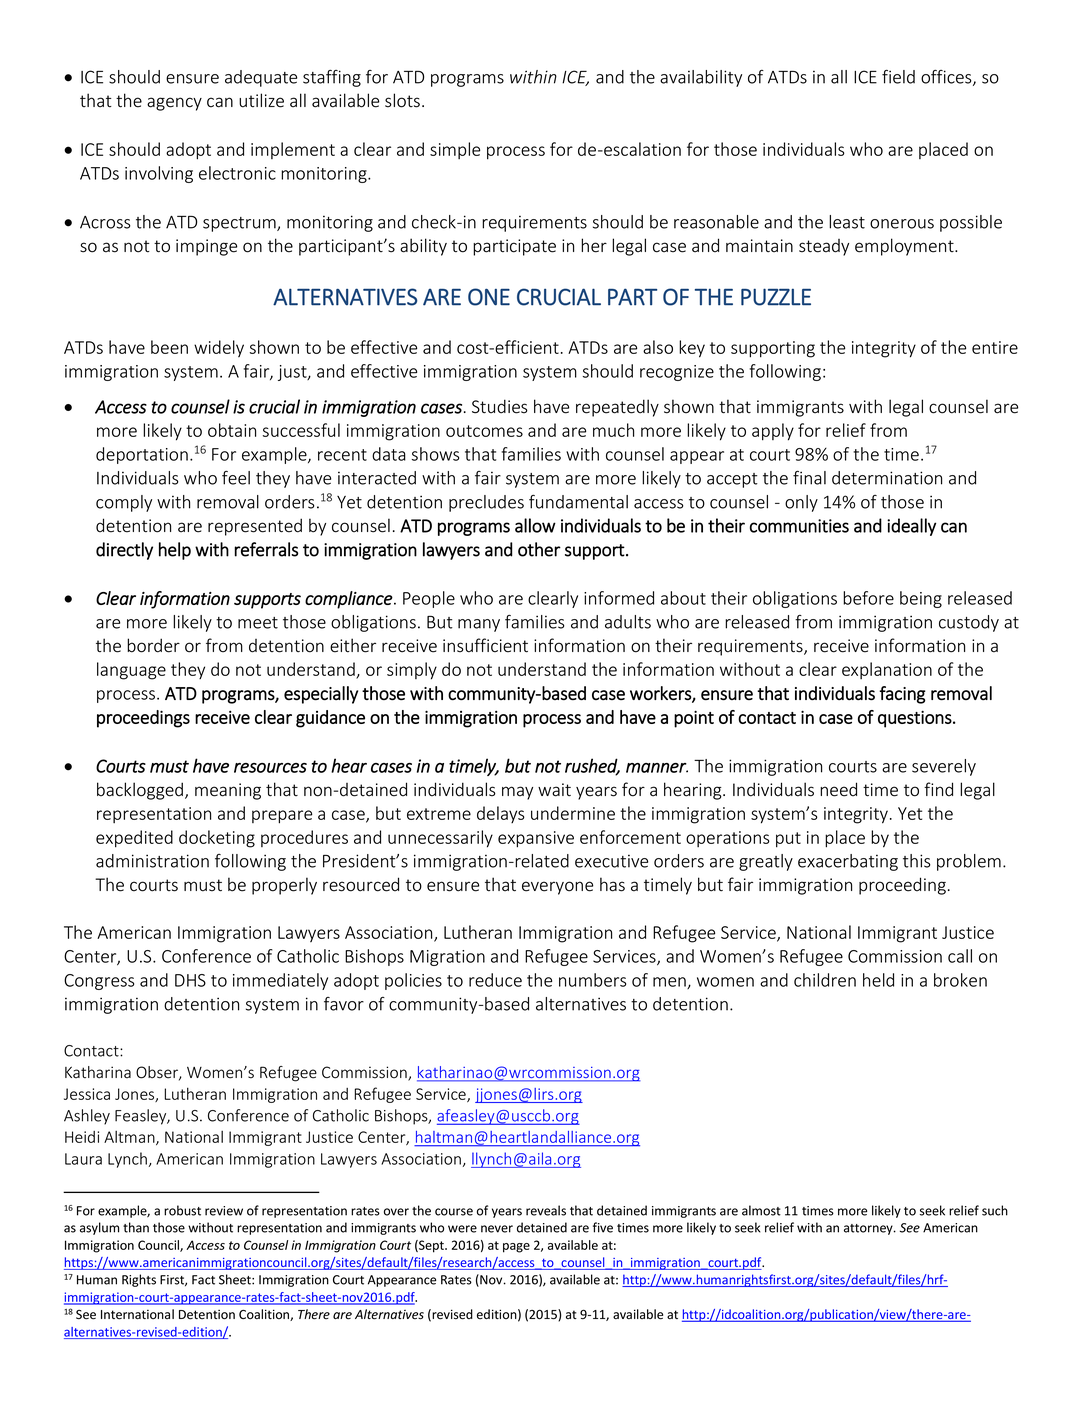 This image has height=1404, width=1085. What do you see at coordinates (887, 670) in the image?
I see `explanation` at bounding box center [887, 670].
